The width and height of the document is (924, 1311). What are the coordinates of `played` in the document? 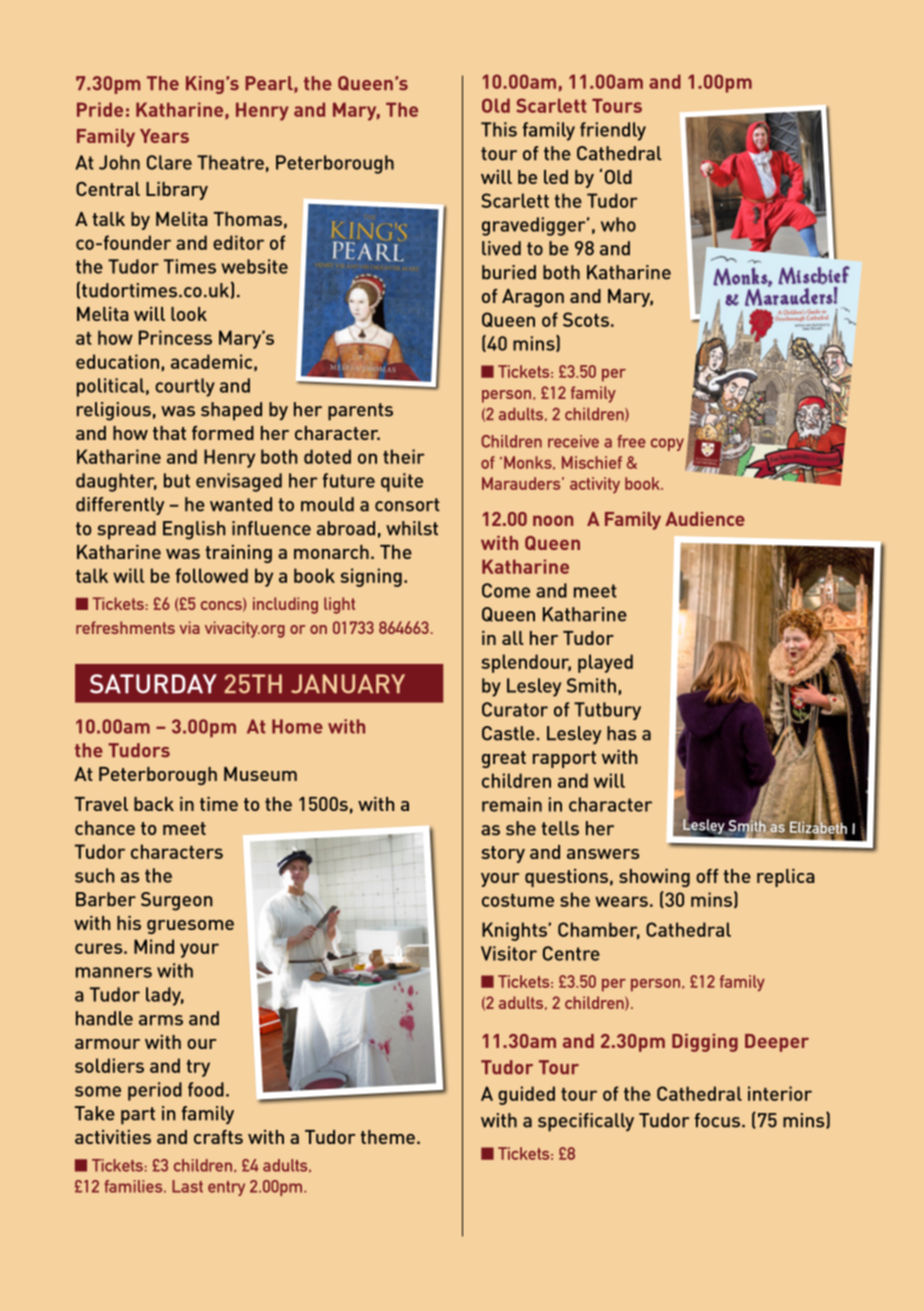 It's located at (605, 663).
